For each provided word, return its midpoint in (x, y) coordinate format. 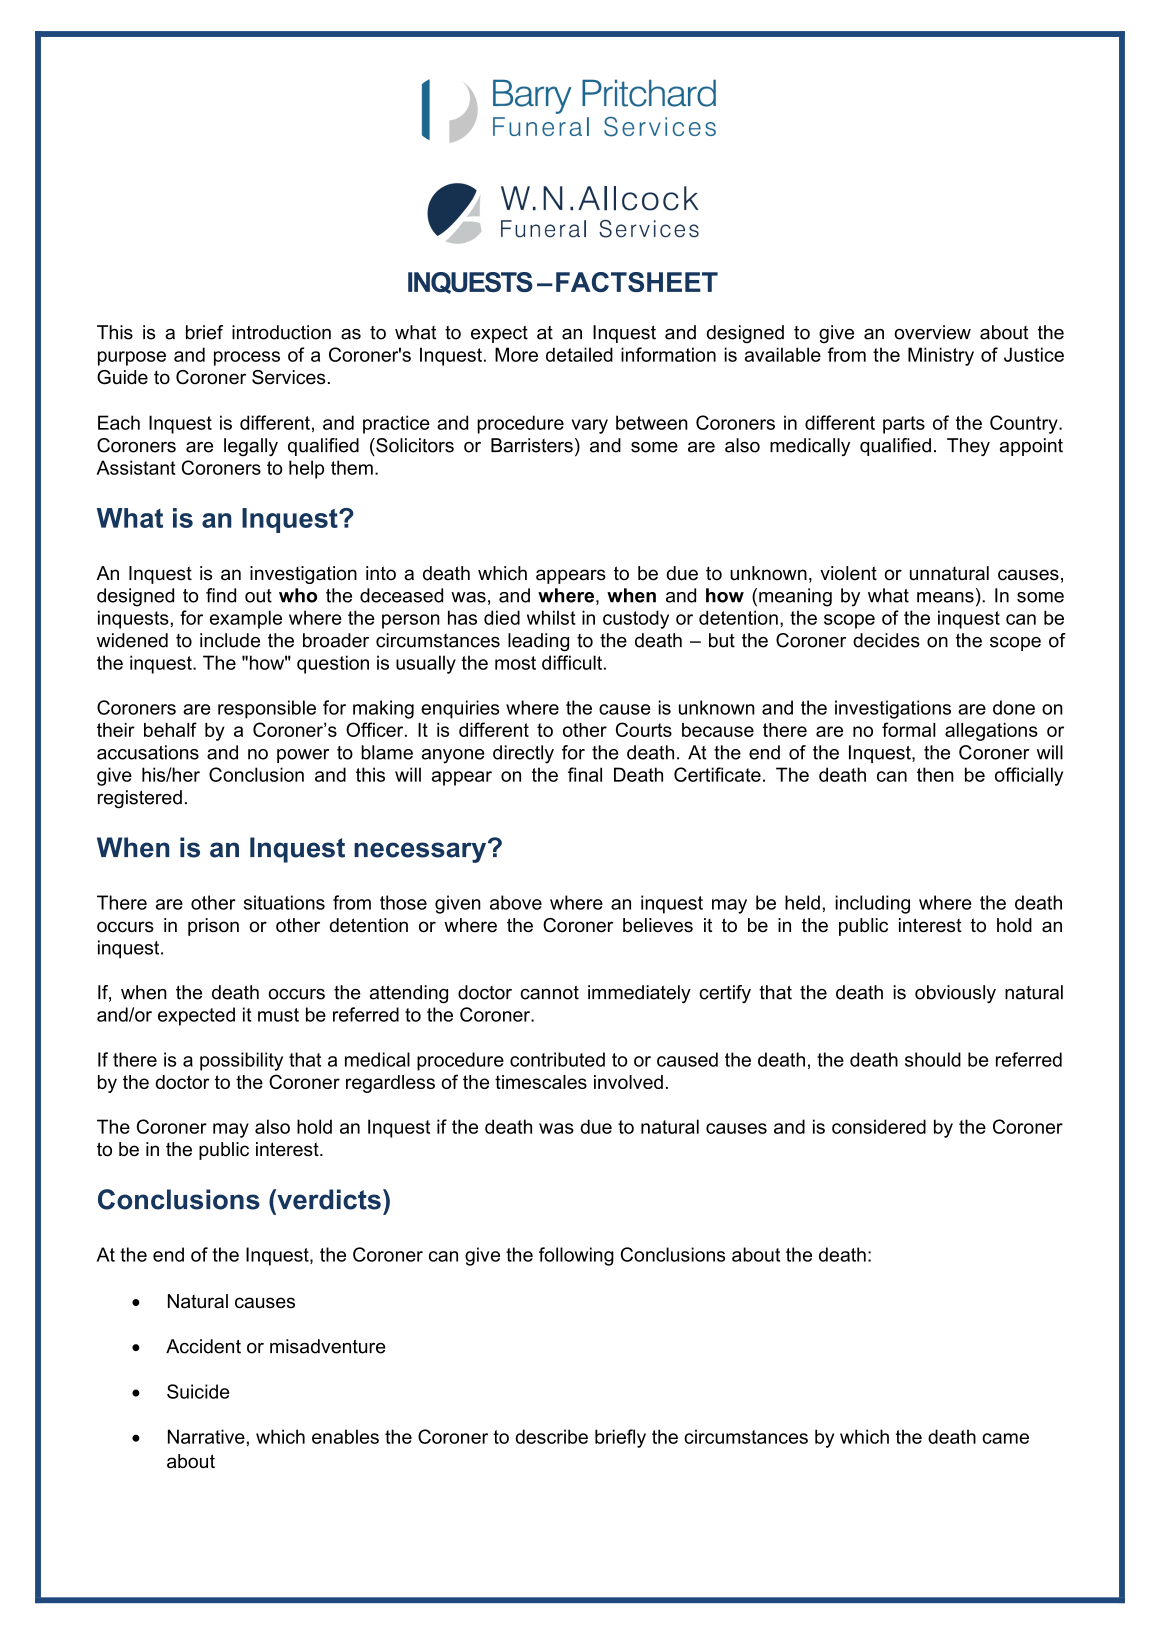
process (247, 358)
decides (886, 640)
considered (879, 1126)
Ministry (941, 356)
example (246, 619)
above (516, 902)
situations (284, 902)
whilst (551, 617)
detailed (579, 354)
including (872, 904)
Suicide (198, 1391)
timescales (541, 1082)
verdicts (328, 1199)
